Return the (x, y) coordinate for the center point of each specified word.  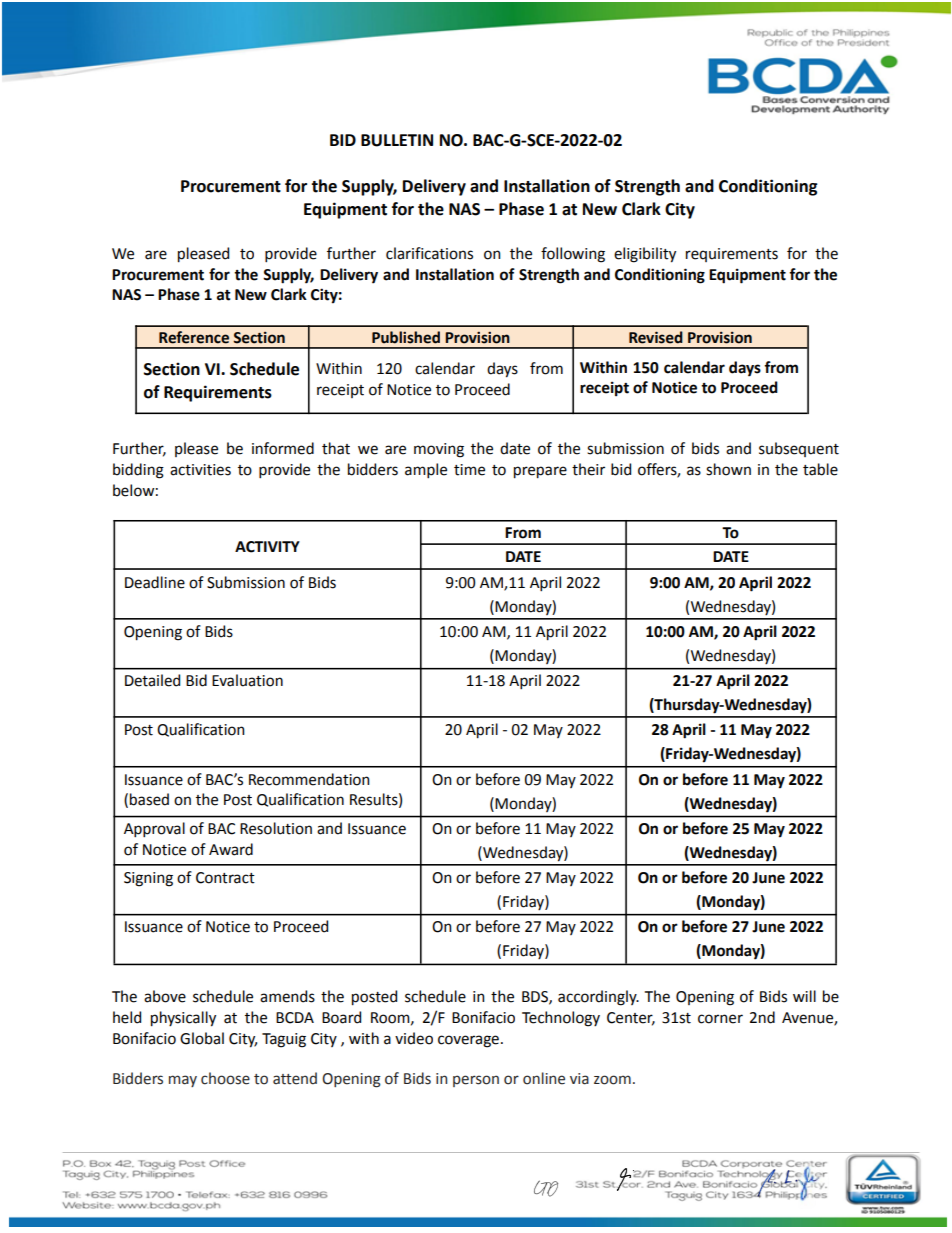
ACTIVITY (267, 547)
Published (406, 337)
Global (202, 1038)
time (469, 470)
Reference (194, 337)
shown (728, 469)
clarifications (429, 253)
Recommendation (309, 779)
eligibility (645, 255)
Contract (225, 878)
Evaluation (247, 680)
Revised (656, 337)
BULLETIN (397, 140)
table (820, 469)
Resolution (276, 828)
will (804, 996)
